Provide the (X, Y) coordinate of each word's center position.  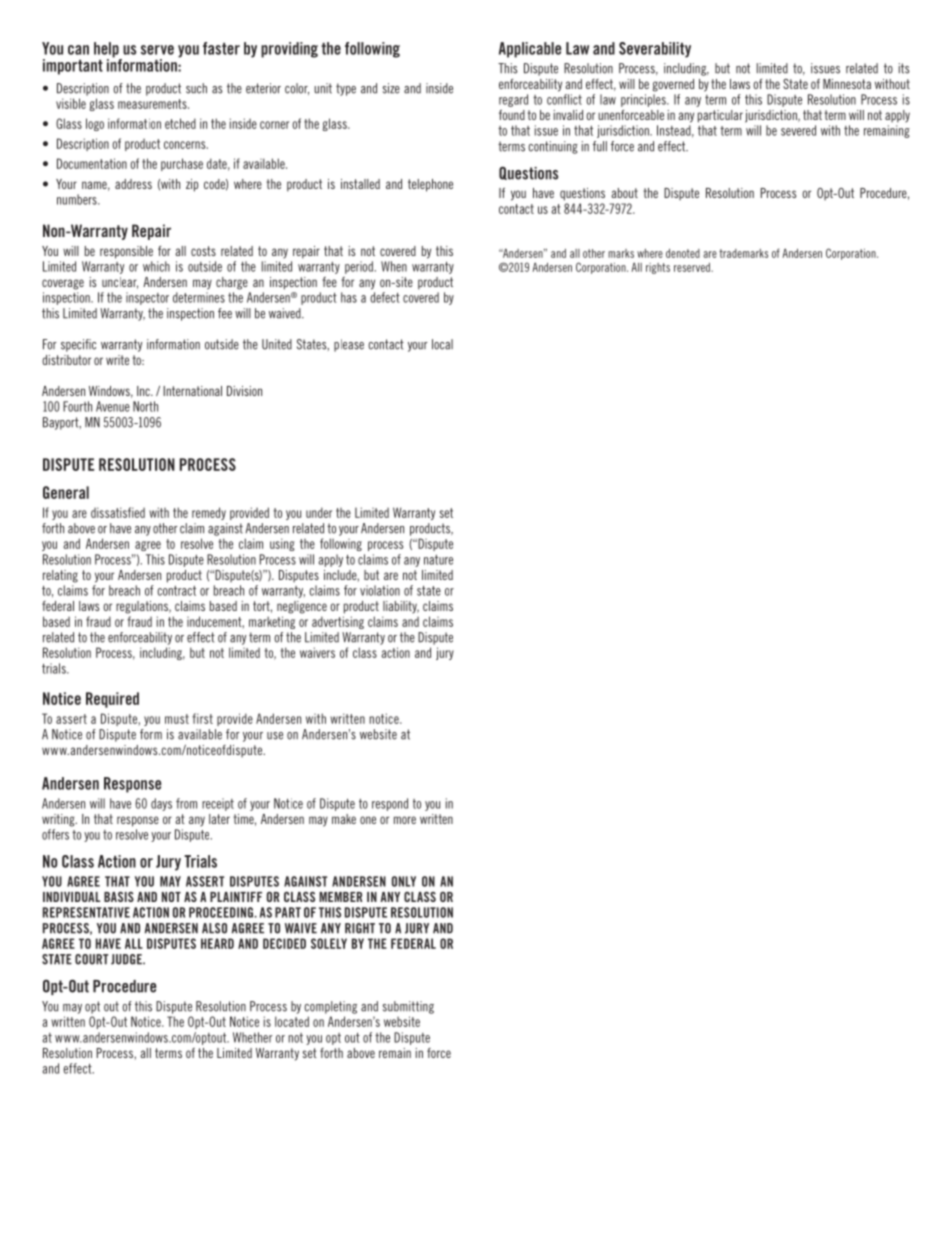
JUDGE (127, 959)
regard (513, 100)
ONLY (404, 881)
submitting (408, 1007)
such (196, 88)
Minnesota (847, 84)
